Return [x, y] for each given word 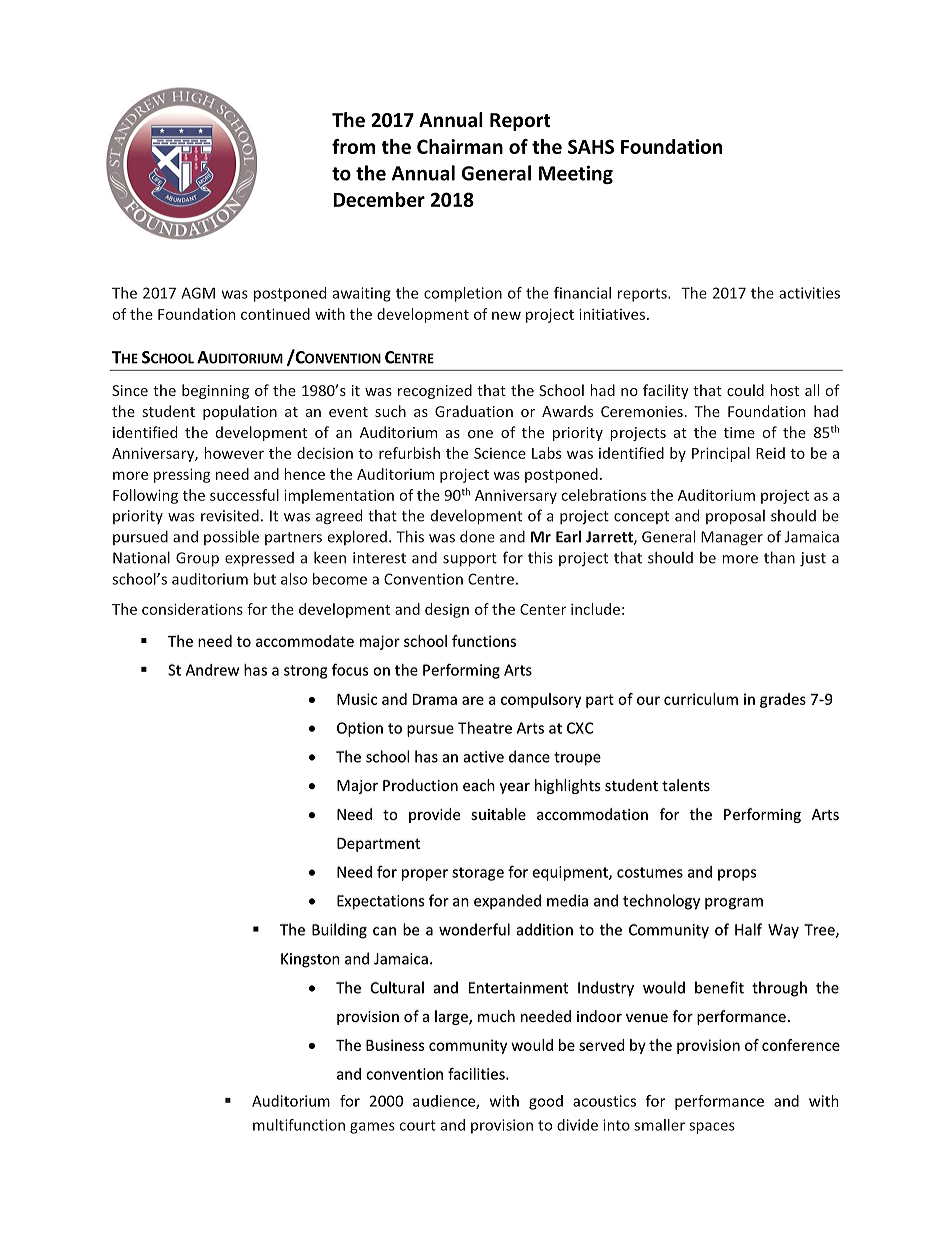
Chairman [460, 146]
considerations [192, 609]
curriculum [701, 699]
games [372, 1128]
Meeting [576, 175]
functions [484, 641]
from [353, 146]
